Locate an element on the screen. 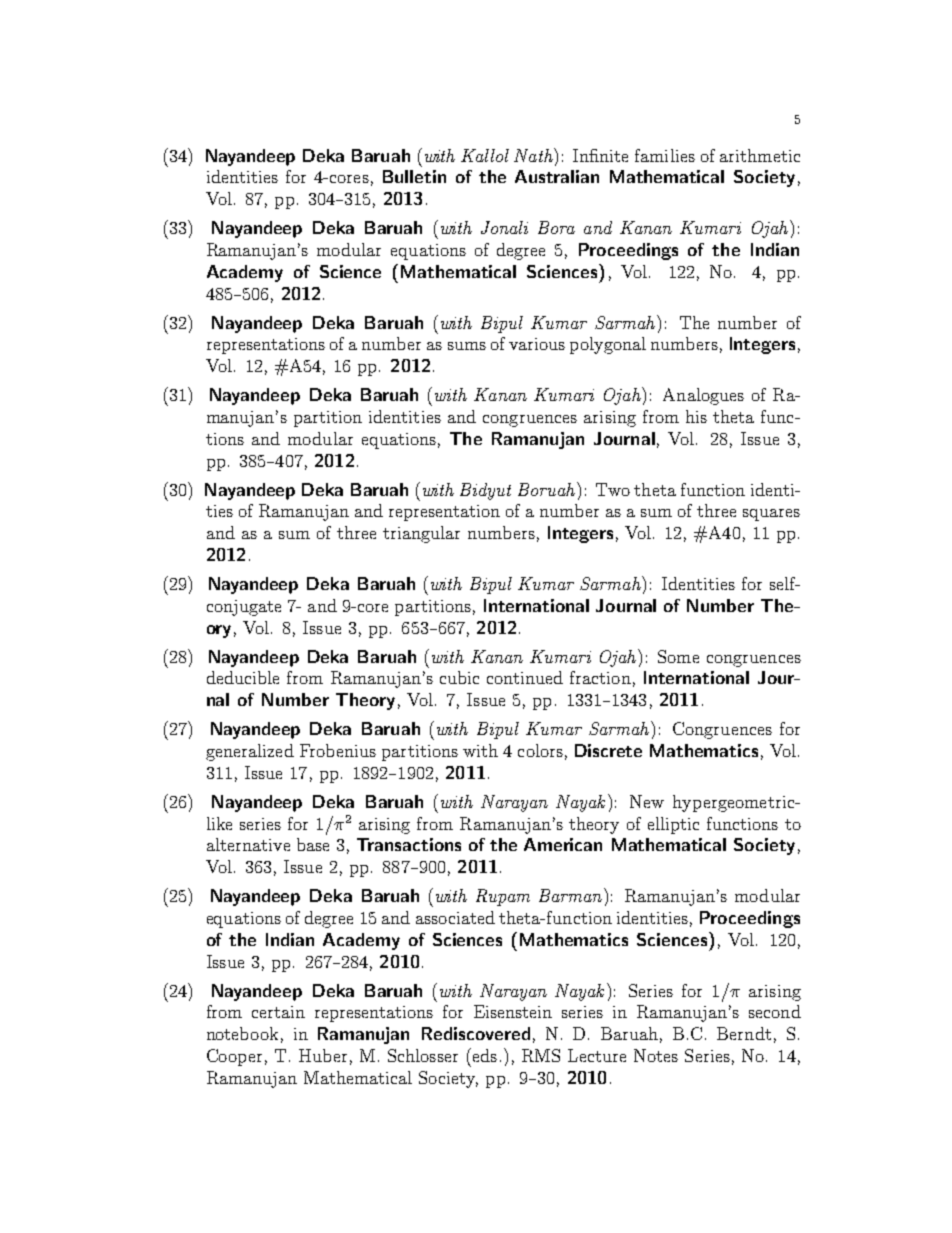 Image resolution: width=952 pixels, height=1233 pixels. Nath is located at coordinates (534, 155).
